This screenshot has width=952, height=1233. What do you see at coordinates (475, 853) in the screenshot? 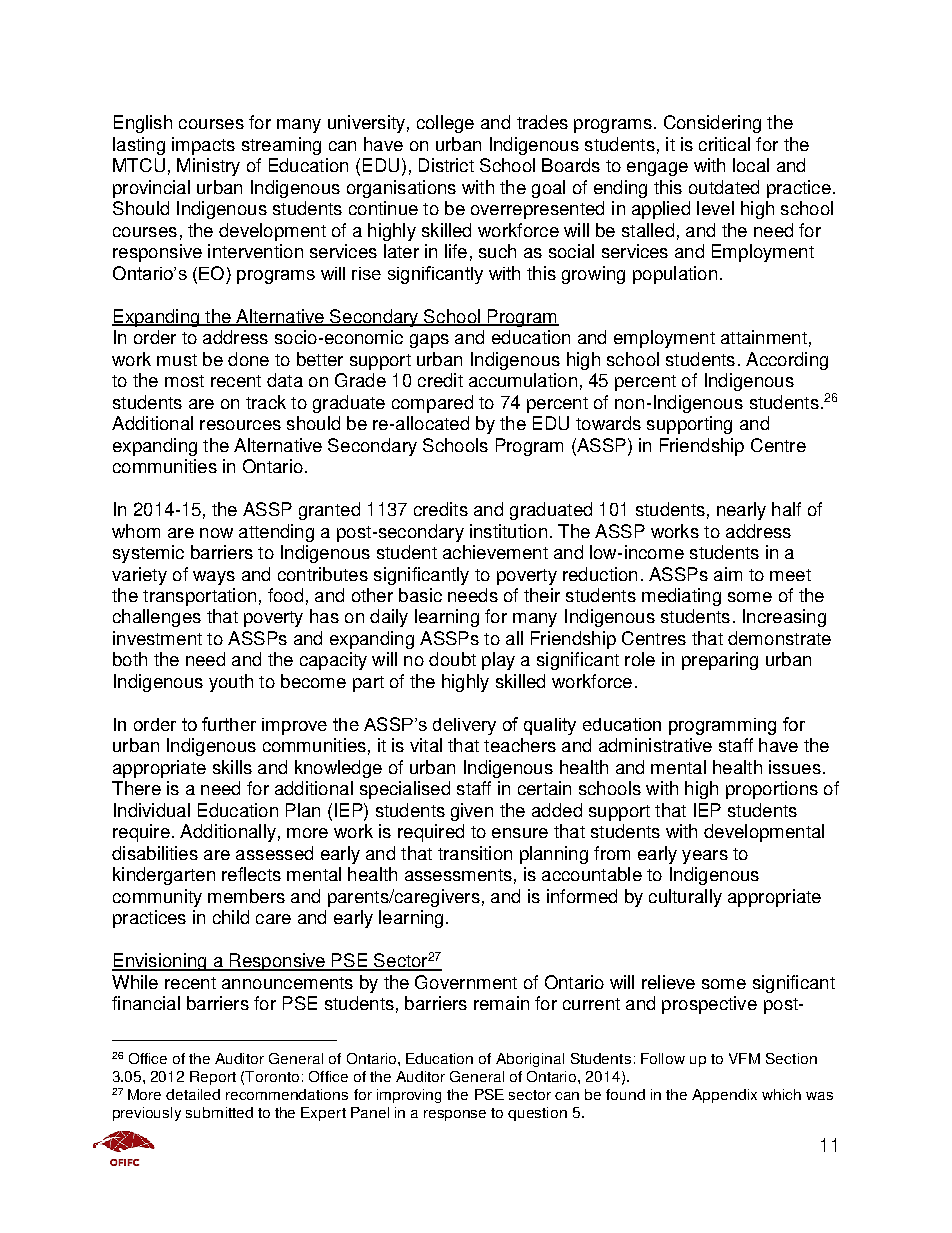
I see `transition` at bounding box center [475, 853].
